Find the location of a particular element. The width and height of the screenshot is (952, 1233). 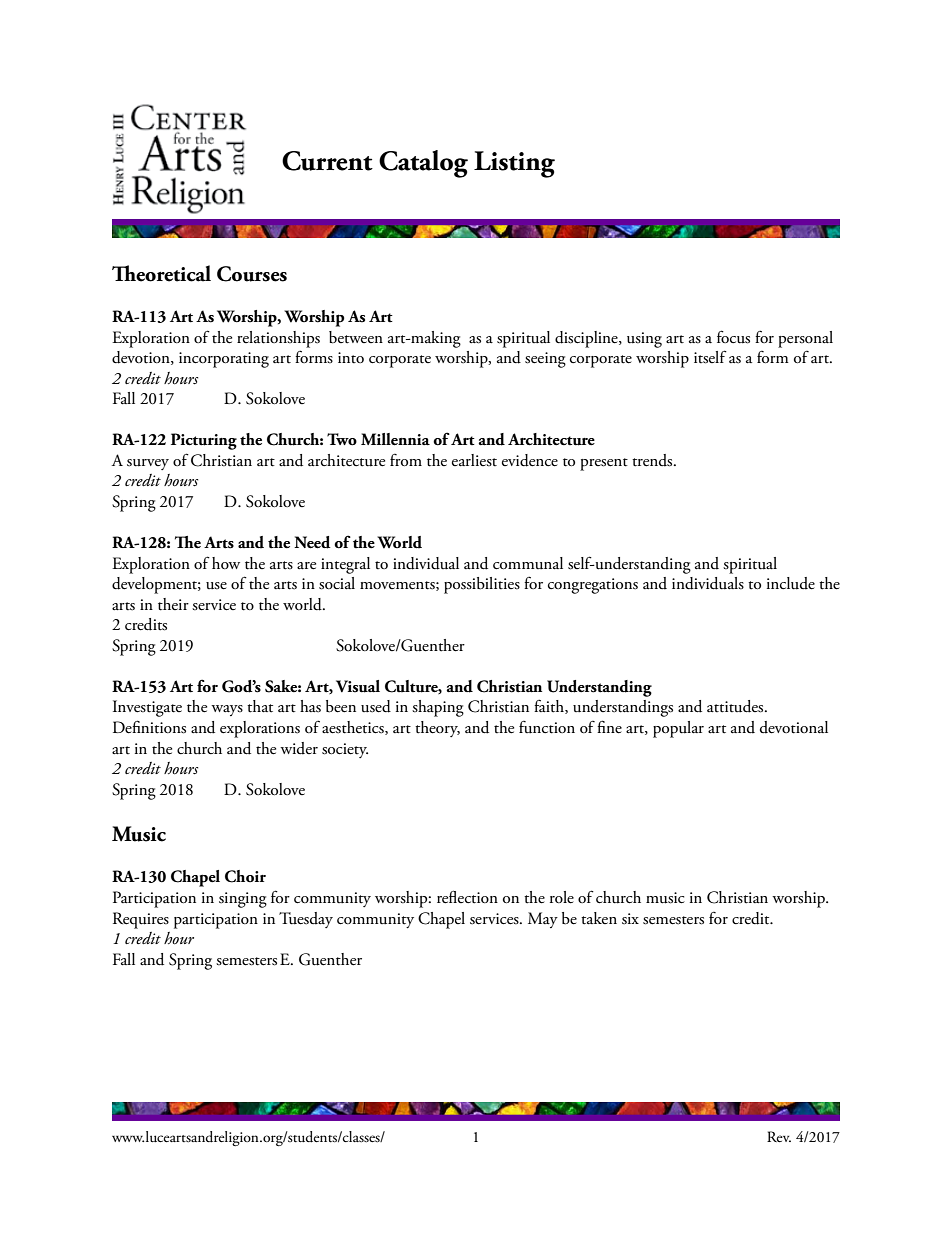

Picturing is located at coordinates (204, 441).
